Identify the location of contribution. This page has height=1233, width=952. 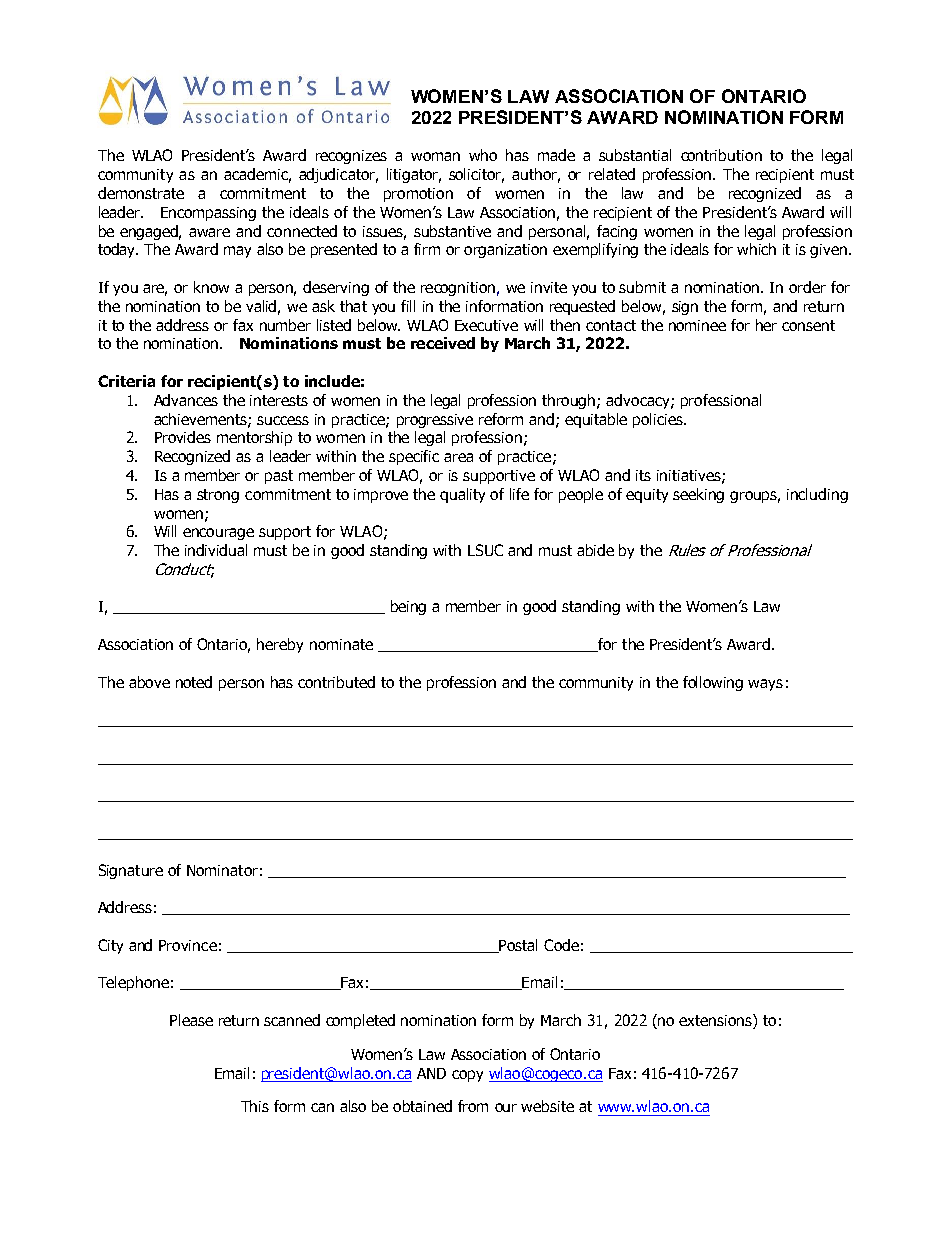
(721, 155).
